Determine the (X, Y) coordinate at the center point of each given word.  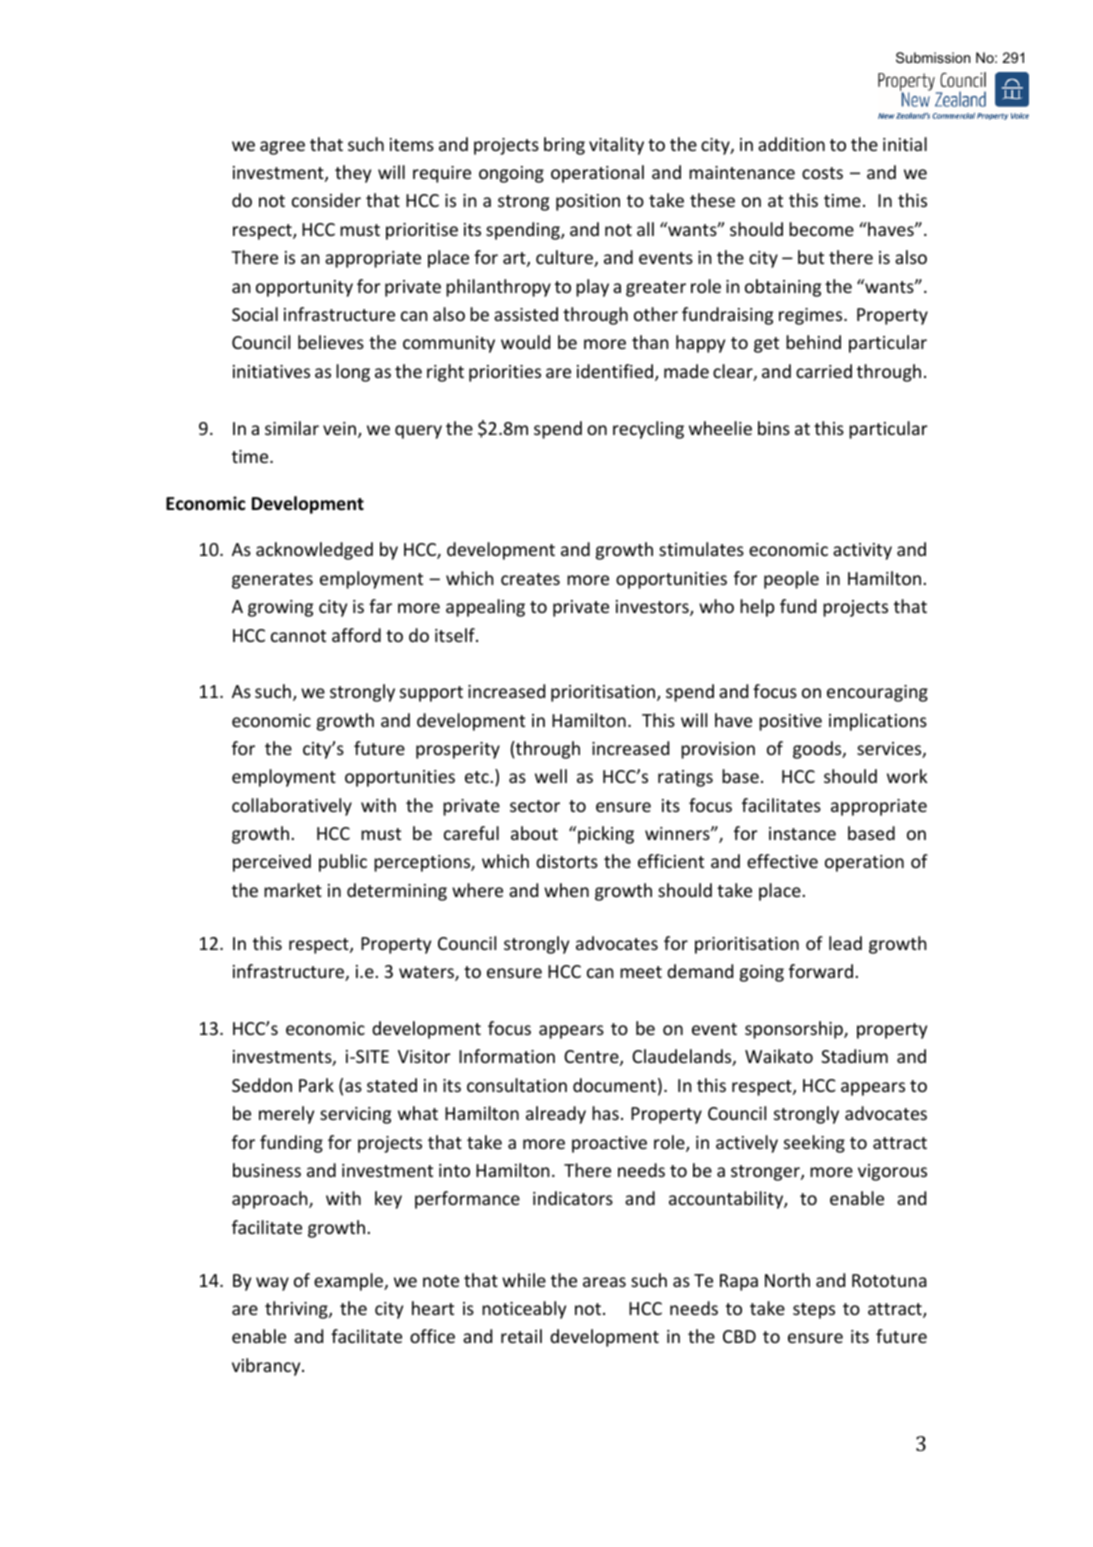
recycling (648, 430)
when (566, 890)
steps (814, 1311)
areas (604, 1282)
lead (845, 943)
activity (862, 551)
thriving (297, 1310)
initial (905, 144)
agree (282, 148)
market (293, 890)
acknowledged (314, 551)
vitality (616, 146)
